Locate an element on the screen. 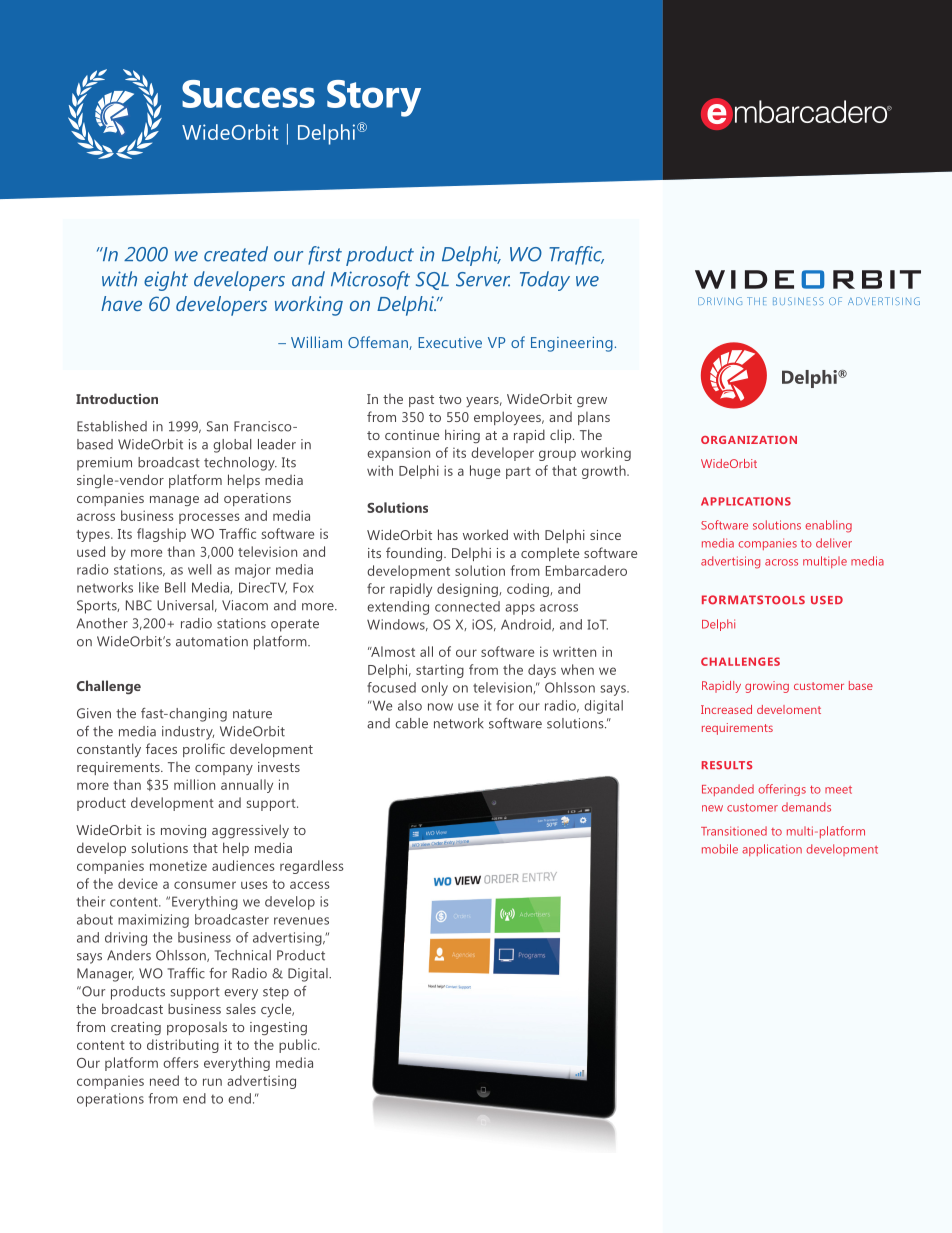  growing is located at coordinates (767, 687).
